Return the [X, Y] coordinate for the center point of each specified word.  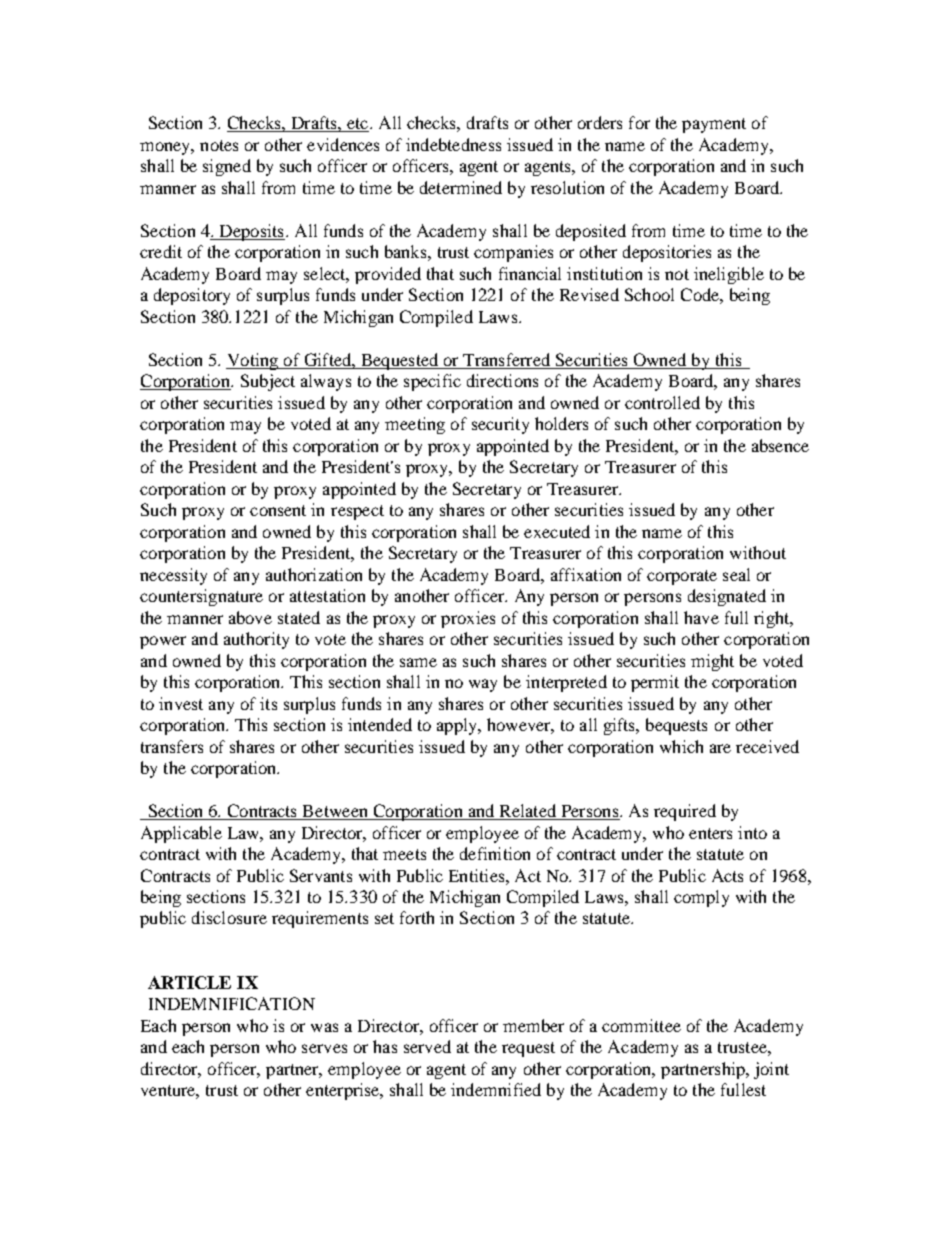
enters [710, 833]
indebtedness [453, 144]
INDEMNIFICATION [232, 1003]
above [250, 617]
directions [502, 380]
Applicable [181, 834]
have [701, 617]
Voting [253, 361]
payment [714, 125]
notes [219, 145]
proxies [468, 619]
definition [495, 853]
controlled [662, 402]
